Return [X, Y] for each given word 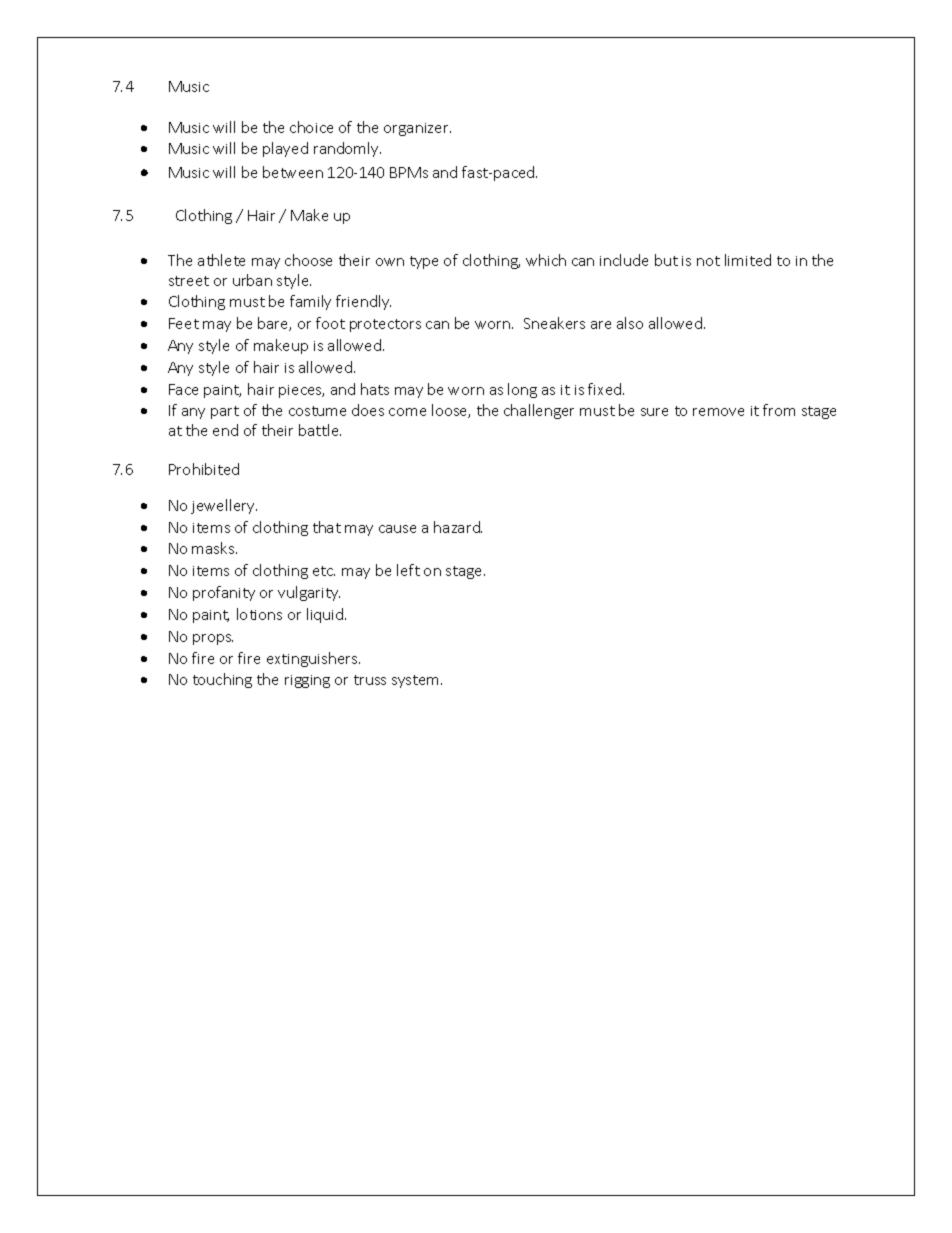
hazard [458, 527]
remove [718, 412]
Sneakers [554, 323]
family [310, 302]
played [285, 149]
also [630, 323]
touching [222, 680]
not [708, 261]
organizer [417, 129]
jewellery [224, 506]
